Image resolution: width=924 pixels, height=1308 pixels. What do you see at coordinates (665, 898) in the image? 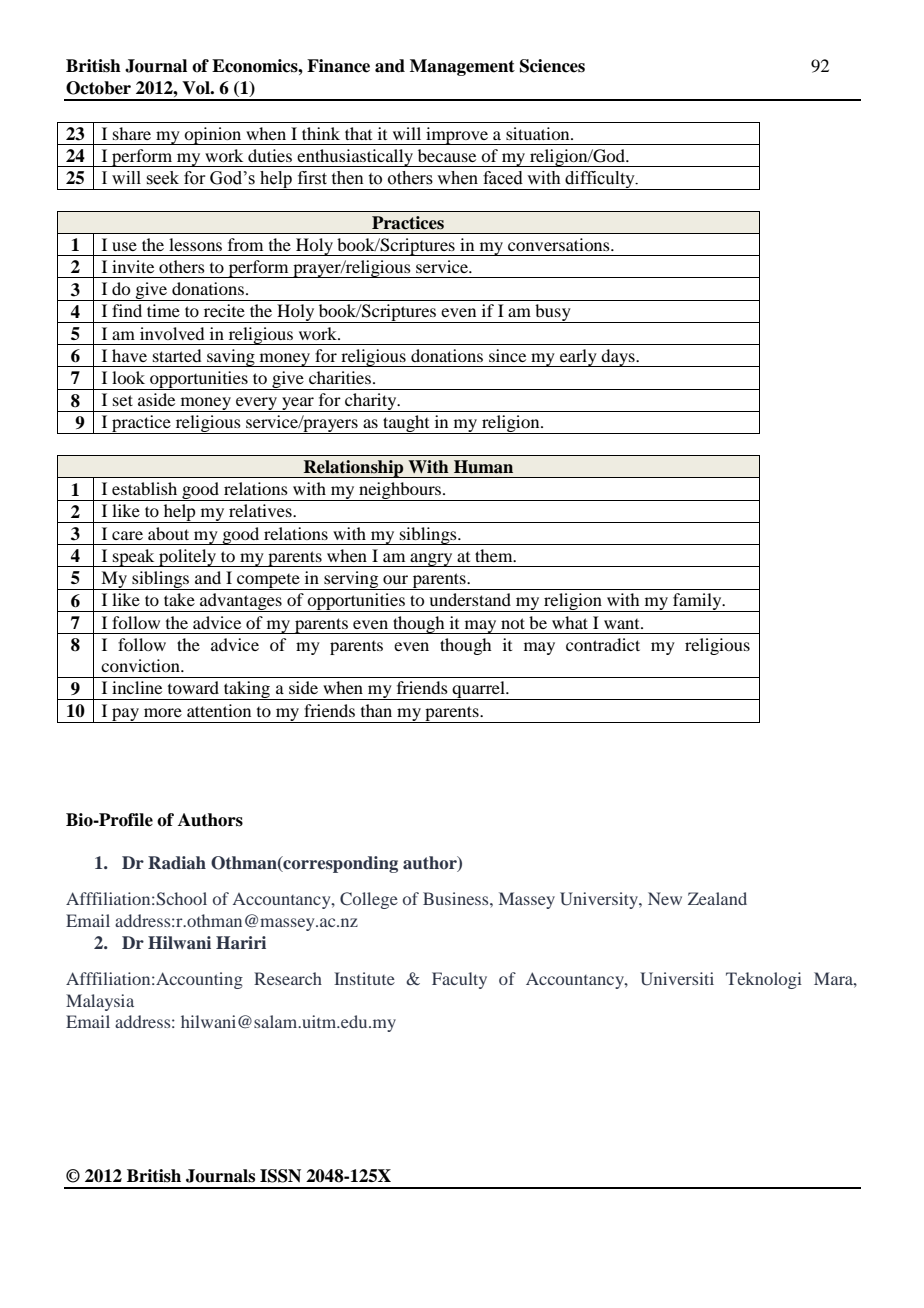
I see `New` at bounding box center [665, 898].
